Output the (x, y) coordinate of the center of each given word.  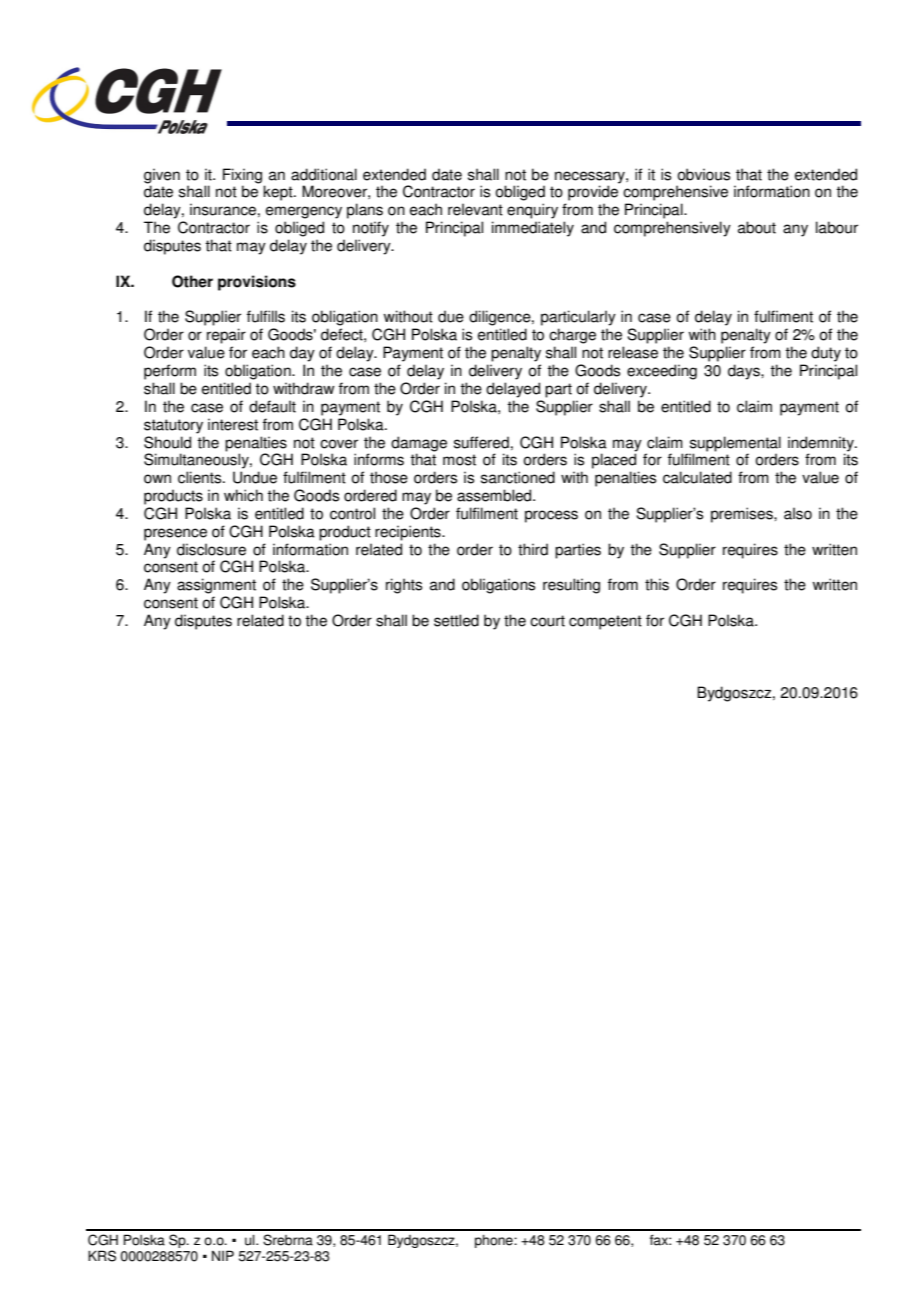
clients (201, 477)
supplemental (735, 444)
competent (605, 622)
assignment (216, 586)
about (757, 227)
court (547, 621)
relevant (475, 209)
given (162, 176)
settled (456, 620)
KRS (102, 1256)
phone (495, 1241)
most (459, 460)
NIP (223, 1255)
